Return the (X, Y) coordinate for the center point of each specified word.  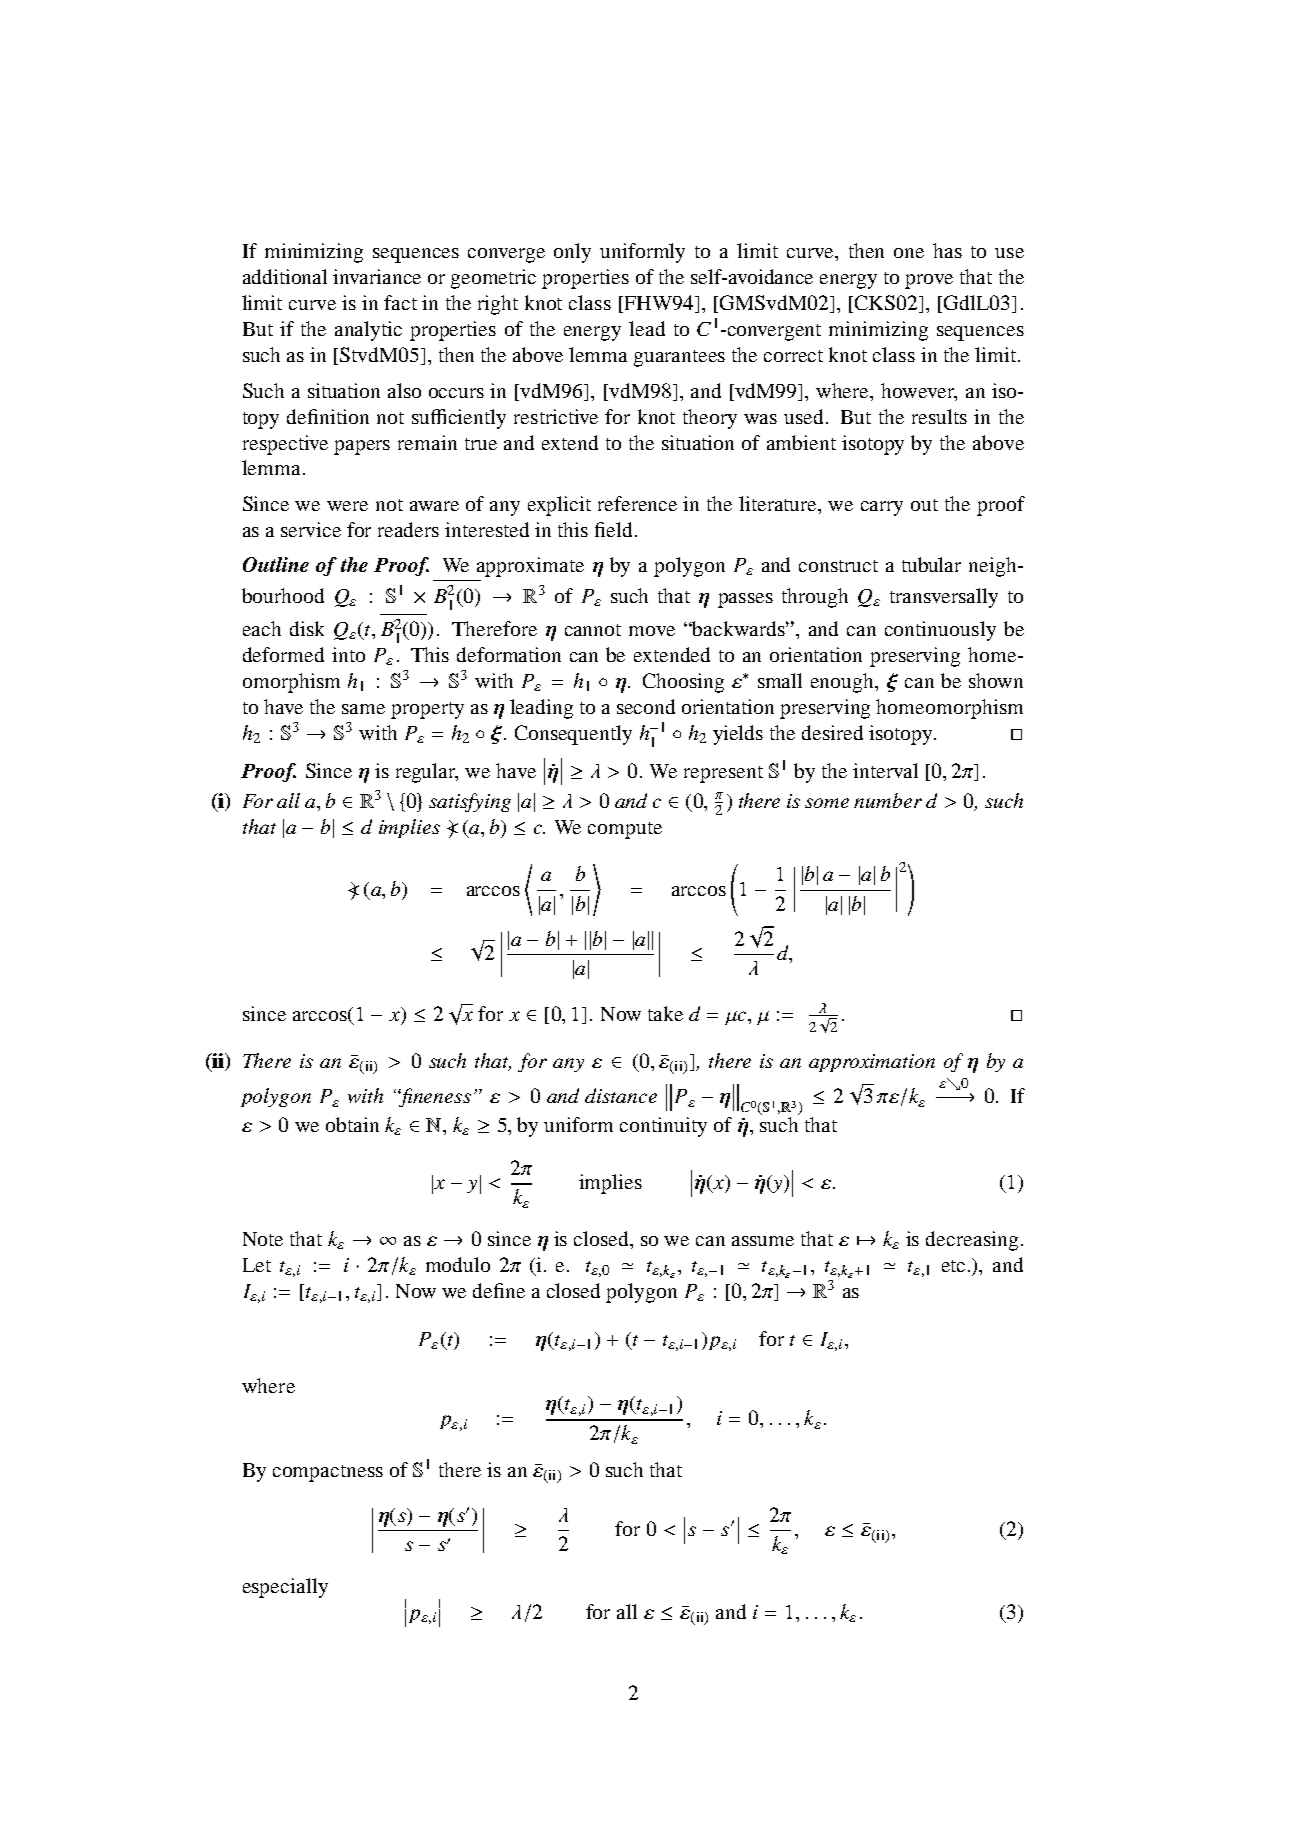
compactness (328, 1473)
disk (307, 628)
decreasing (972, 1241)
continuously (940, 631)
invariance (377, 276)
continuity (663, 1127)
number (888, 800)
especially (285, 1588)
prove (929, 281)
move (652, 631)
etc (953, 1266)
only (572, 253)
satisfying (470, 802)
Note (263, 1239)
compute (625, 830)
